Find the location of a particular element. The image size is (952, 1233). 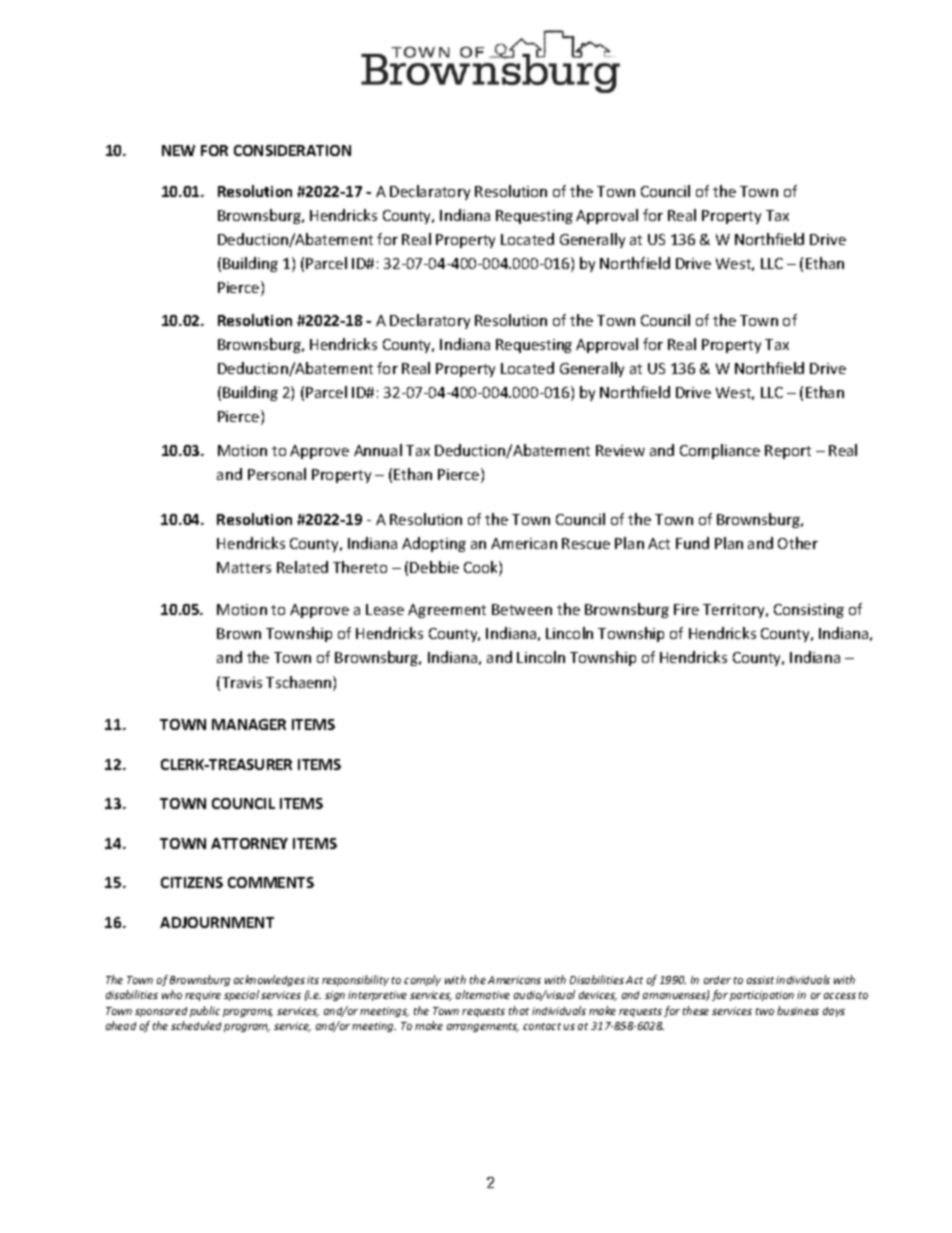

NEW is located at coordinates (178, 150).
